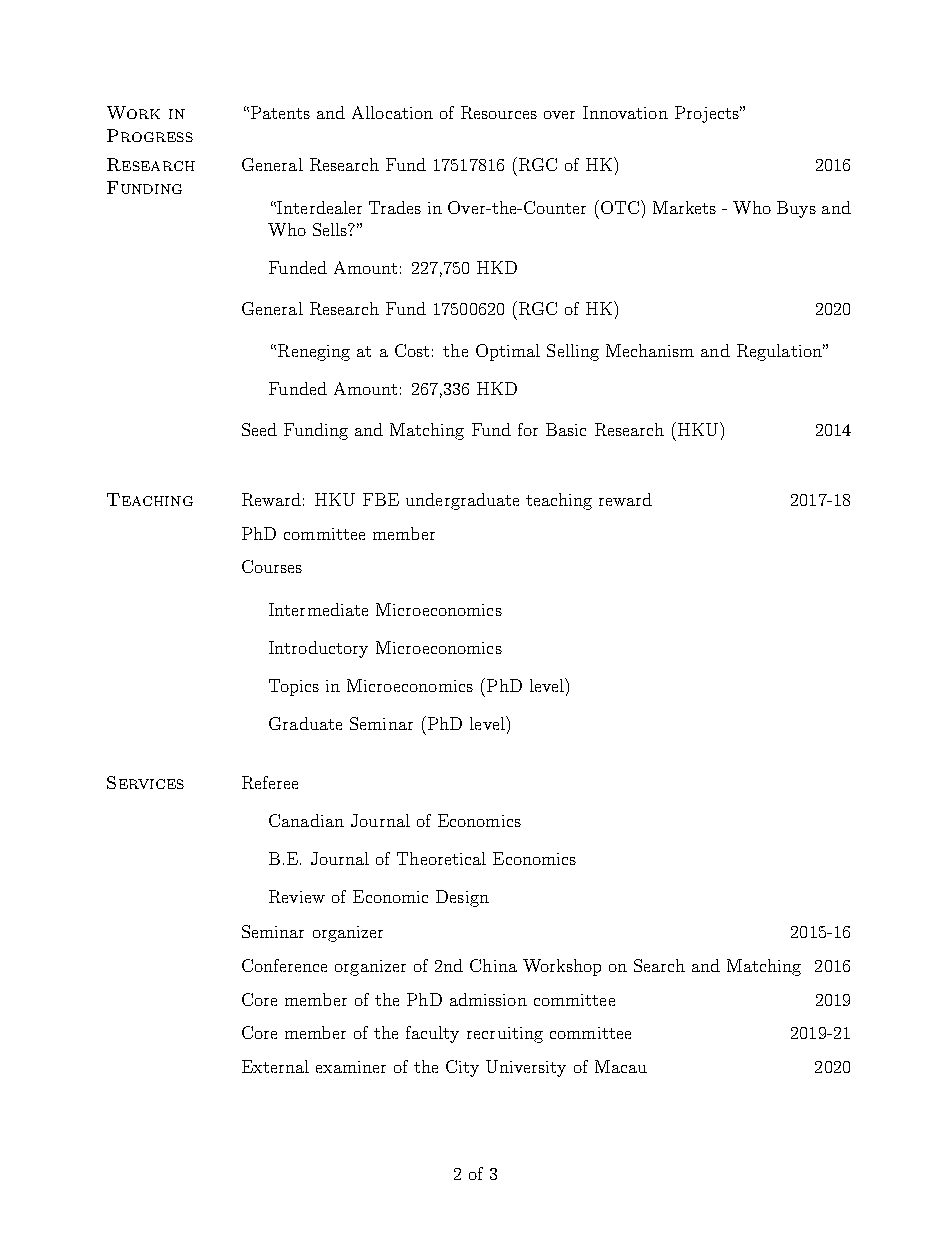  What do you see at coordinates (684, 207) in the screenshot?
I see `Markets` at bounding box center [684, 207].
